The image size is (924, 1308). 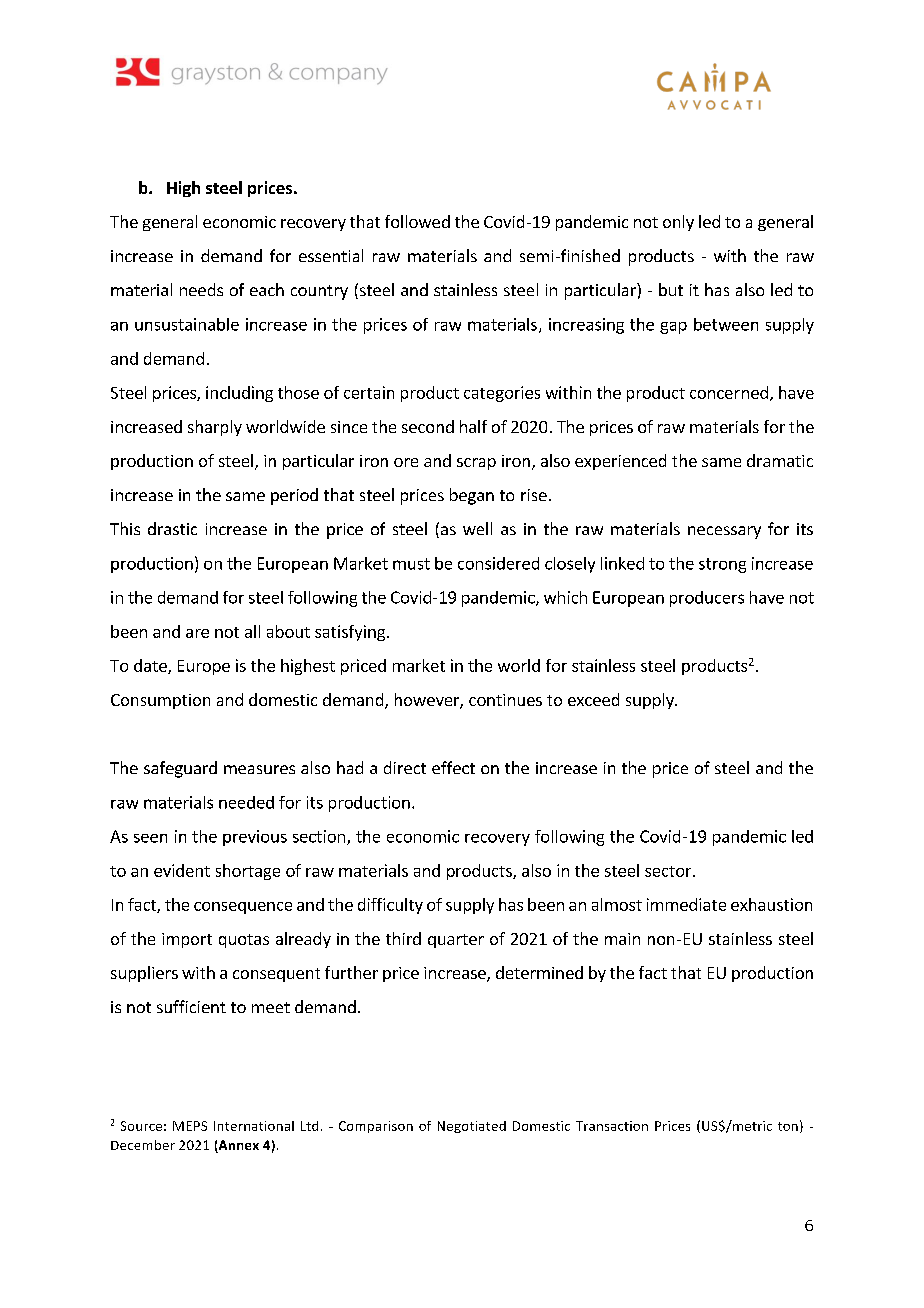 What do you see at coordinates (201, 289) in the screenshot?
I see `needs` at bounding box center [201, 289].
